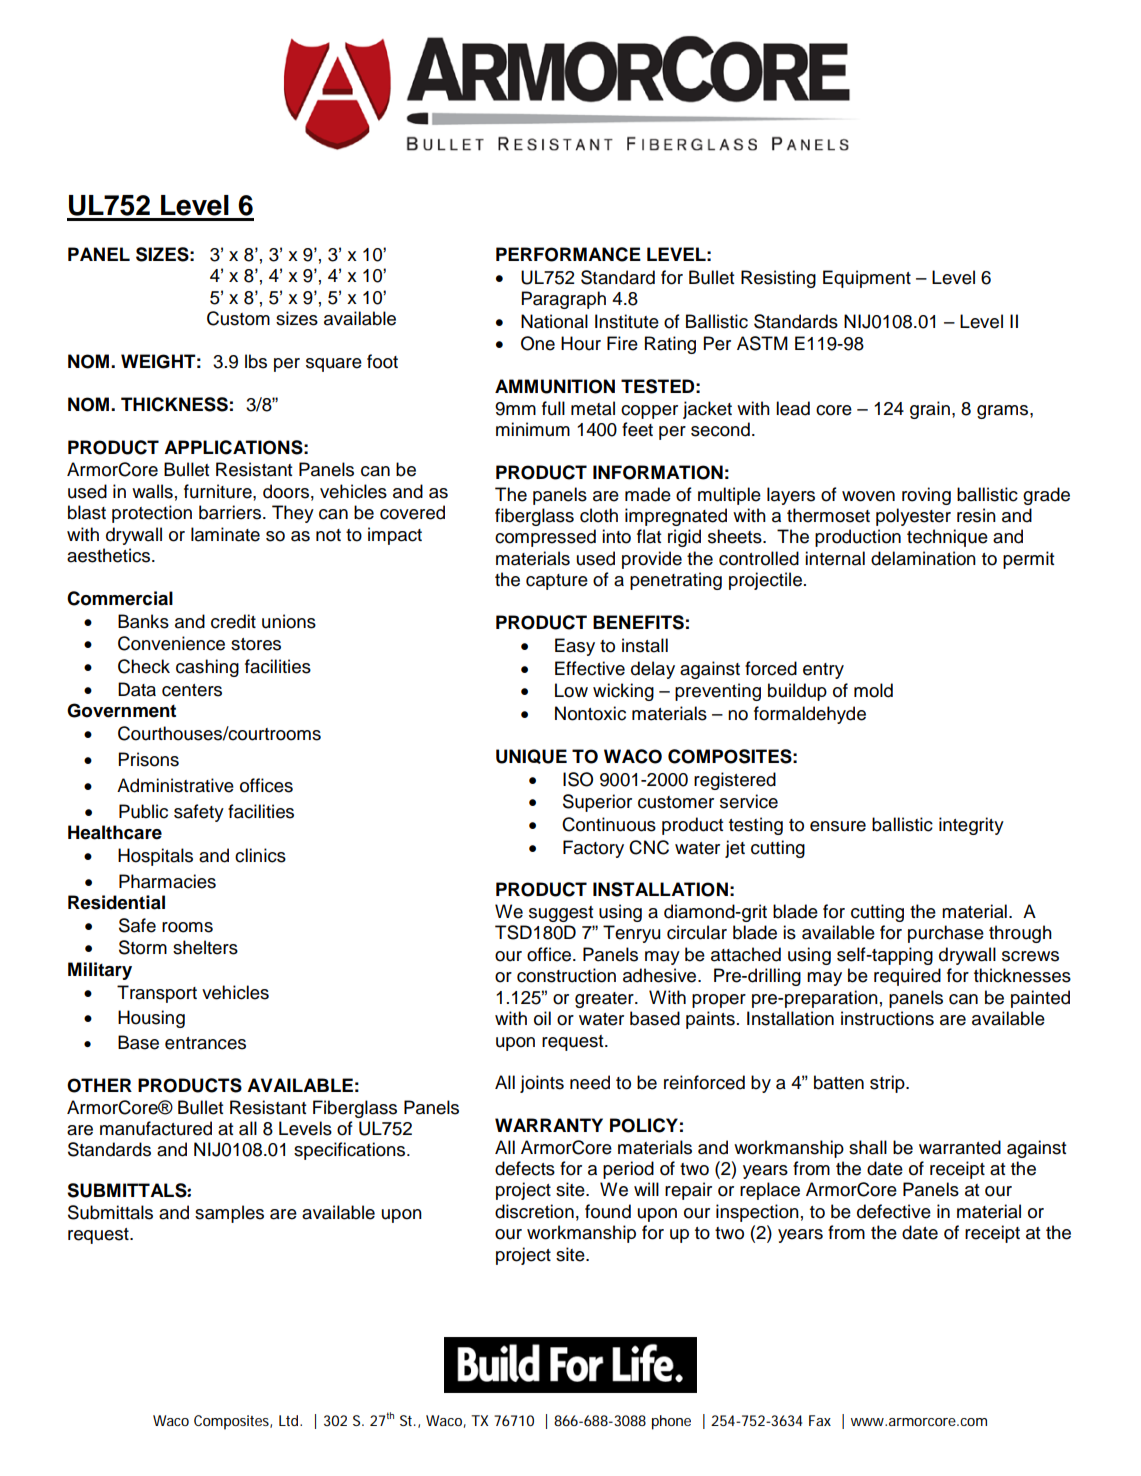 Image resolution: width=1141 pixels, height=1476 pixels. I want to click on Hospitals, so click(155, 857).
